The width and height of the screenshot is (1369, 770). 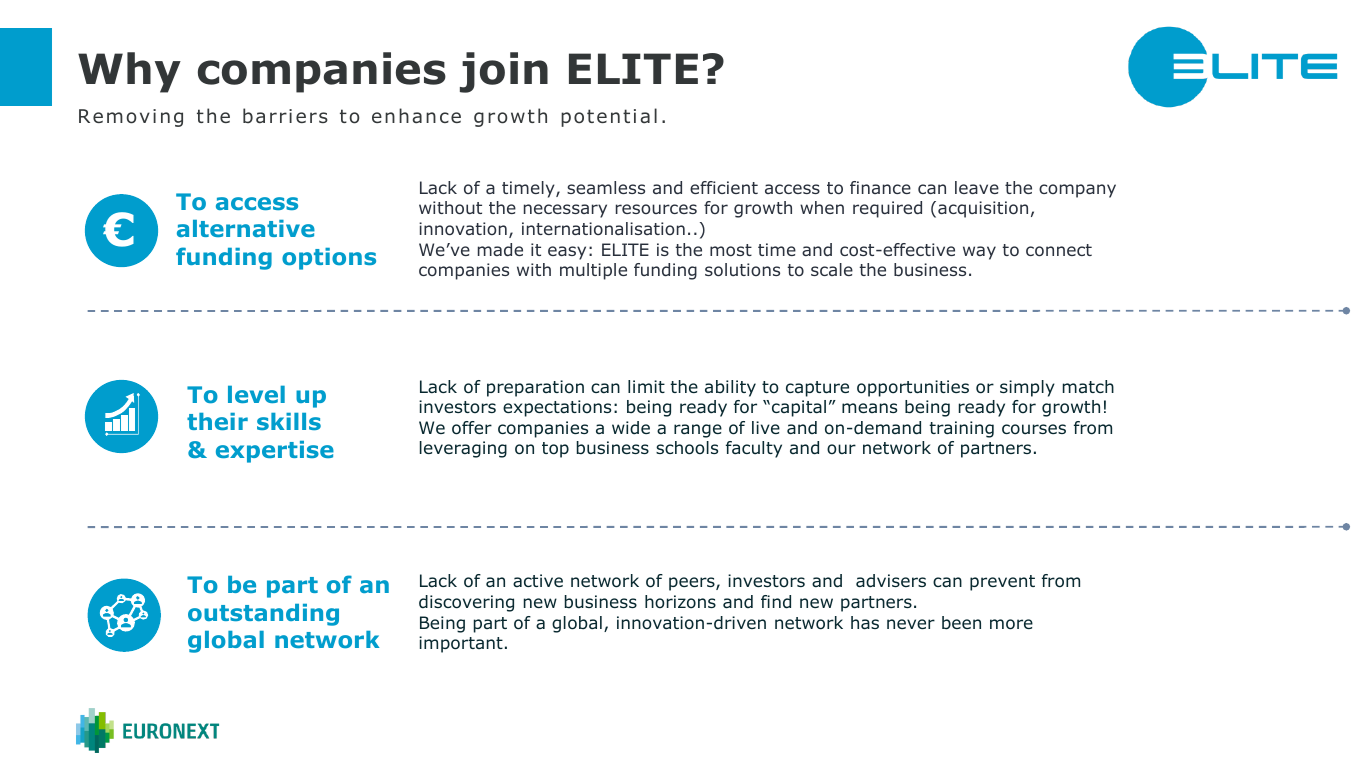 I want to click on Why, so click(x=129, y=72).
